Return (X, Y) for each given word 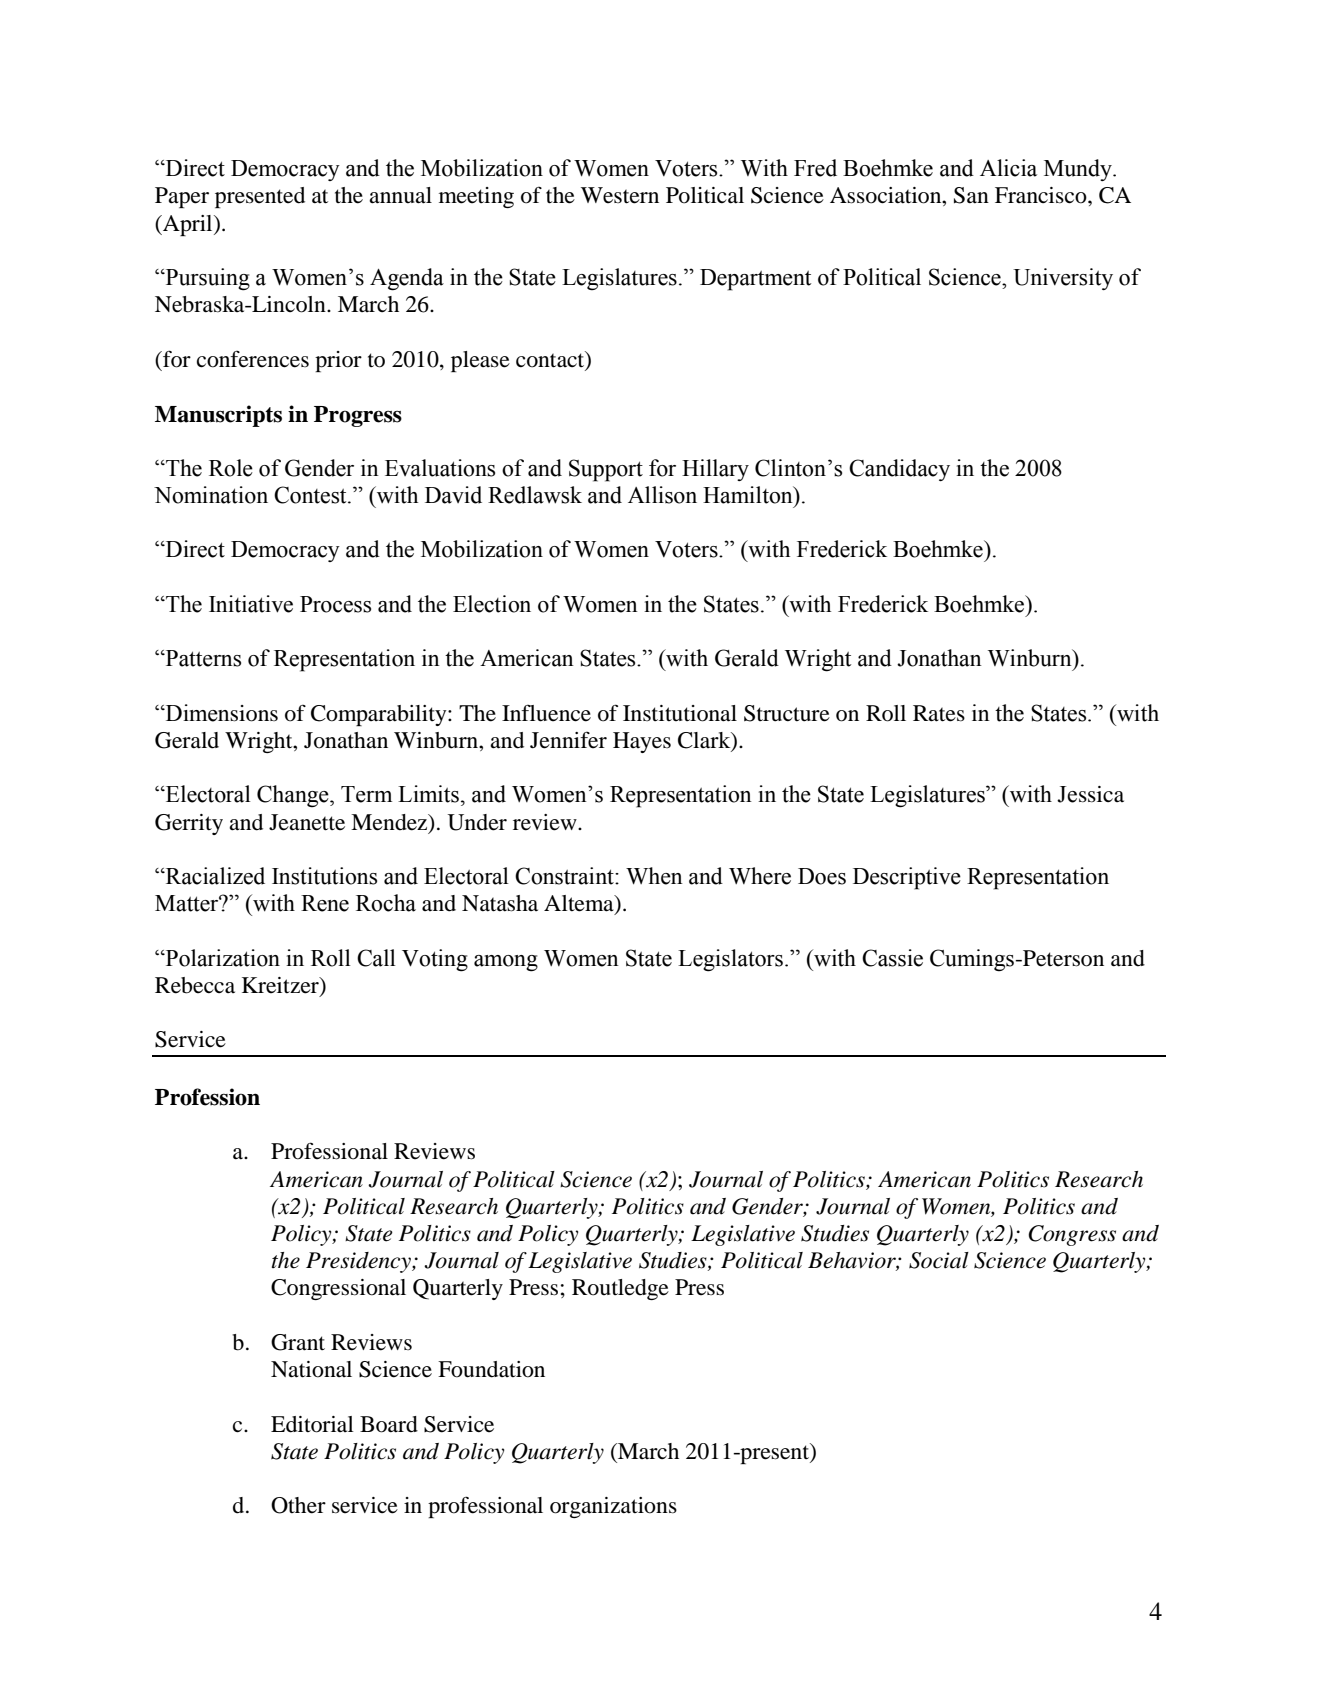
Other (298, 1505)
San (971, 195)
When (654, 876)
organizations (613, 1507)
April (188, 225)
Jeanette (307, 822)
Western (620, 195)
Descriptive (907, 878)
